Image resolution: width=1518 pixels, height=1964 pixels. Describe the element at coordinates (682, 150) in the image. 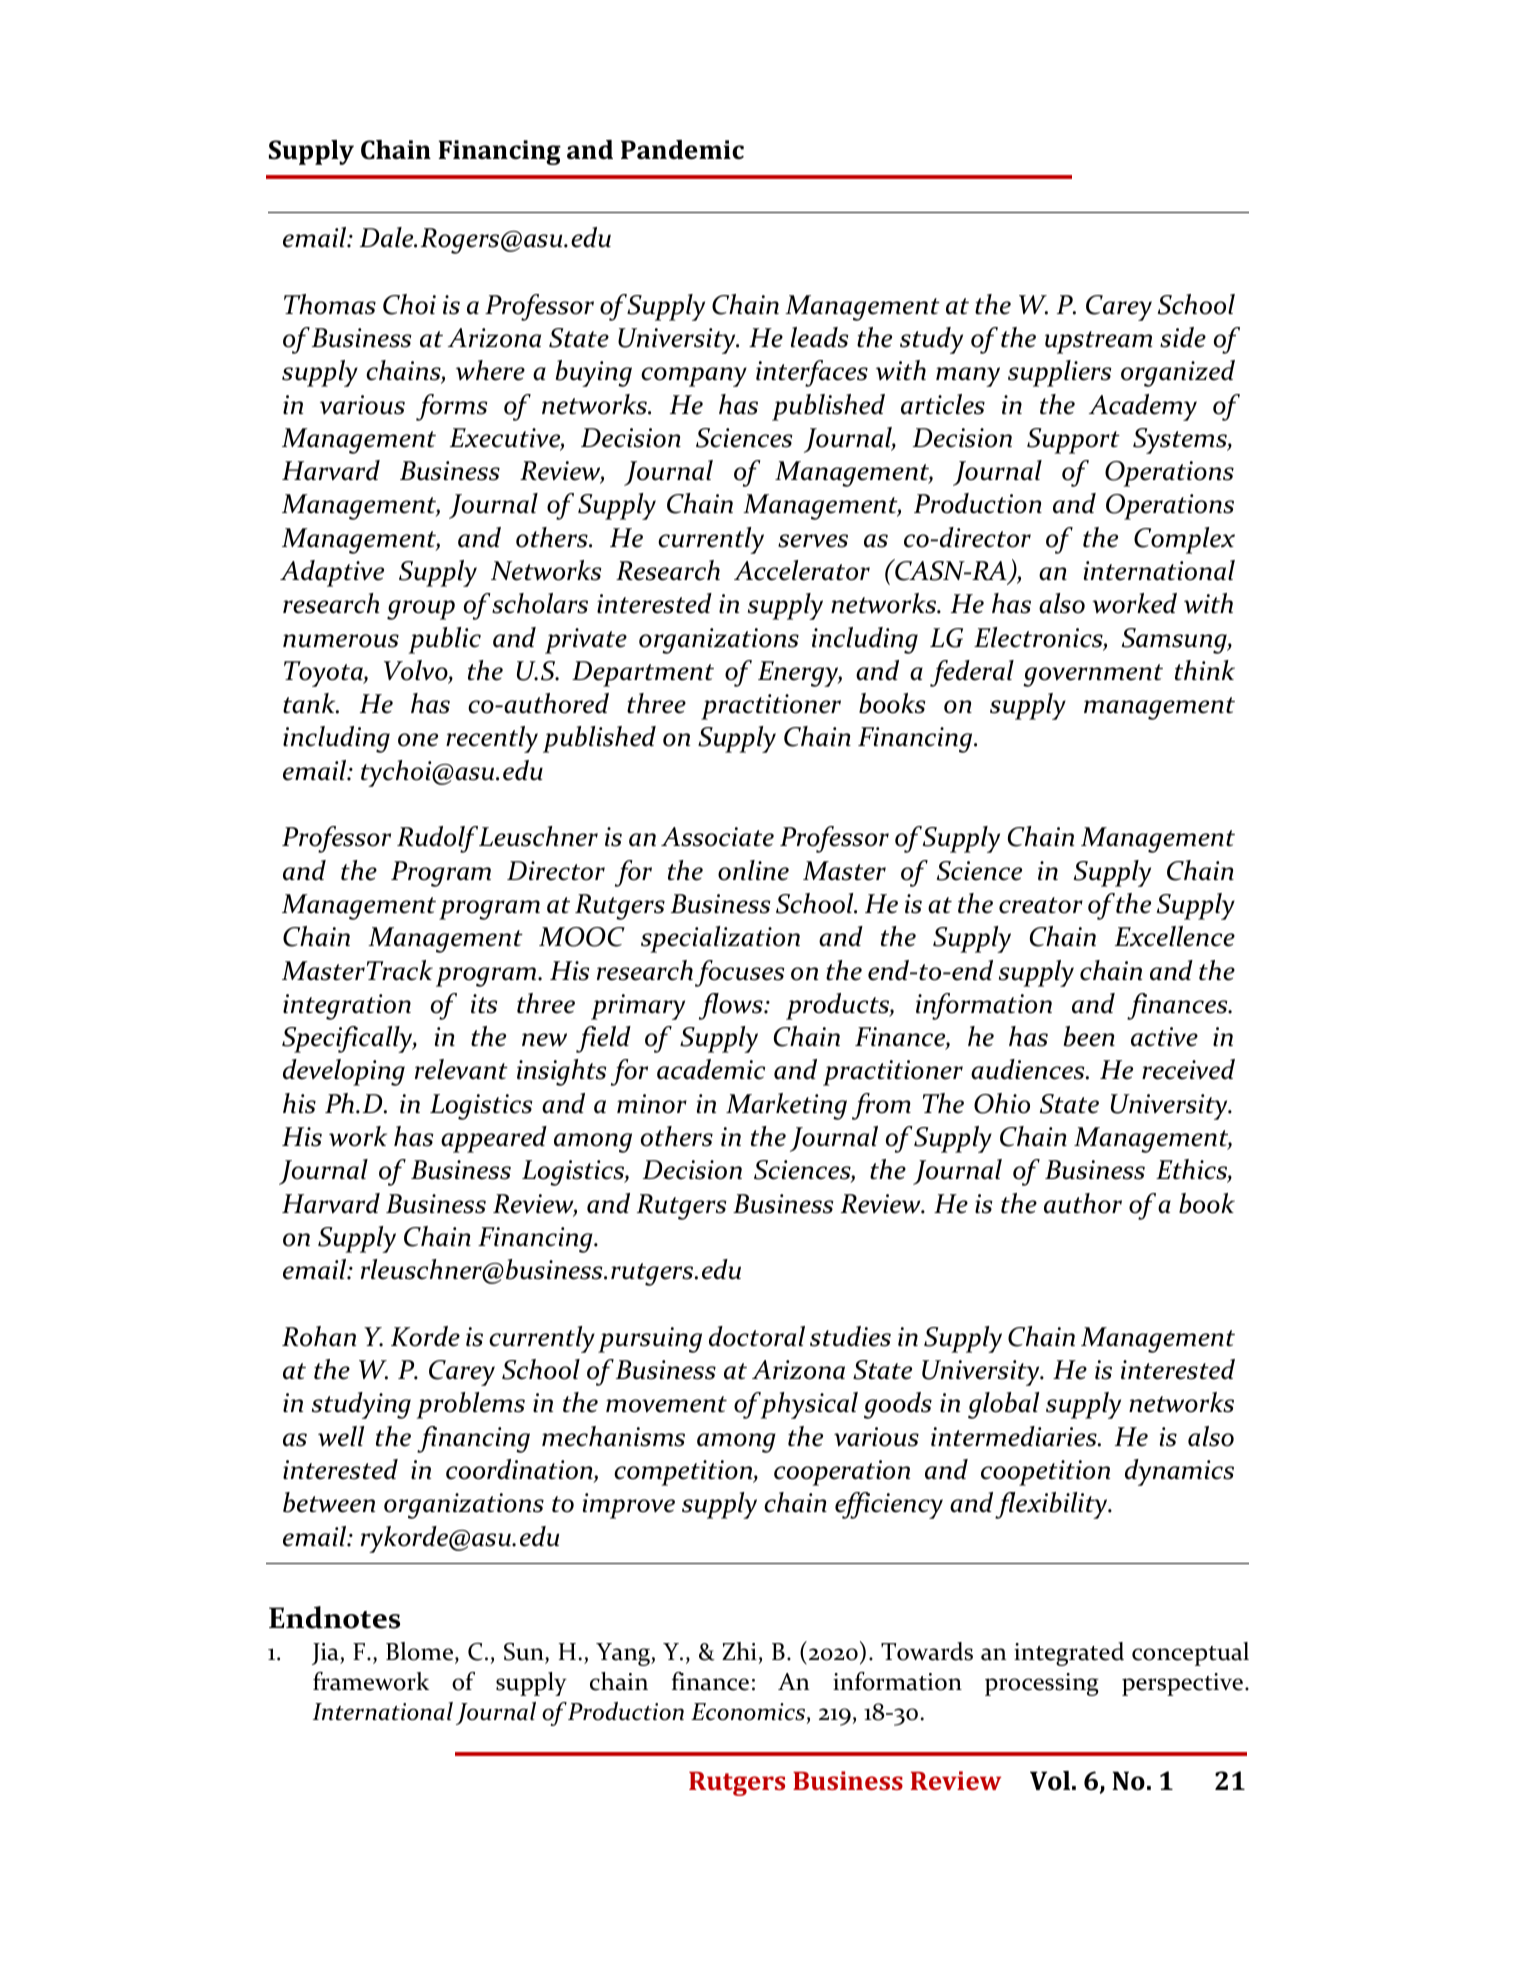

I see `Pandemic` at that location.
